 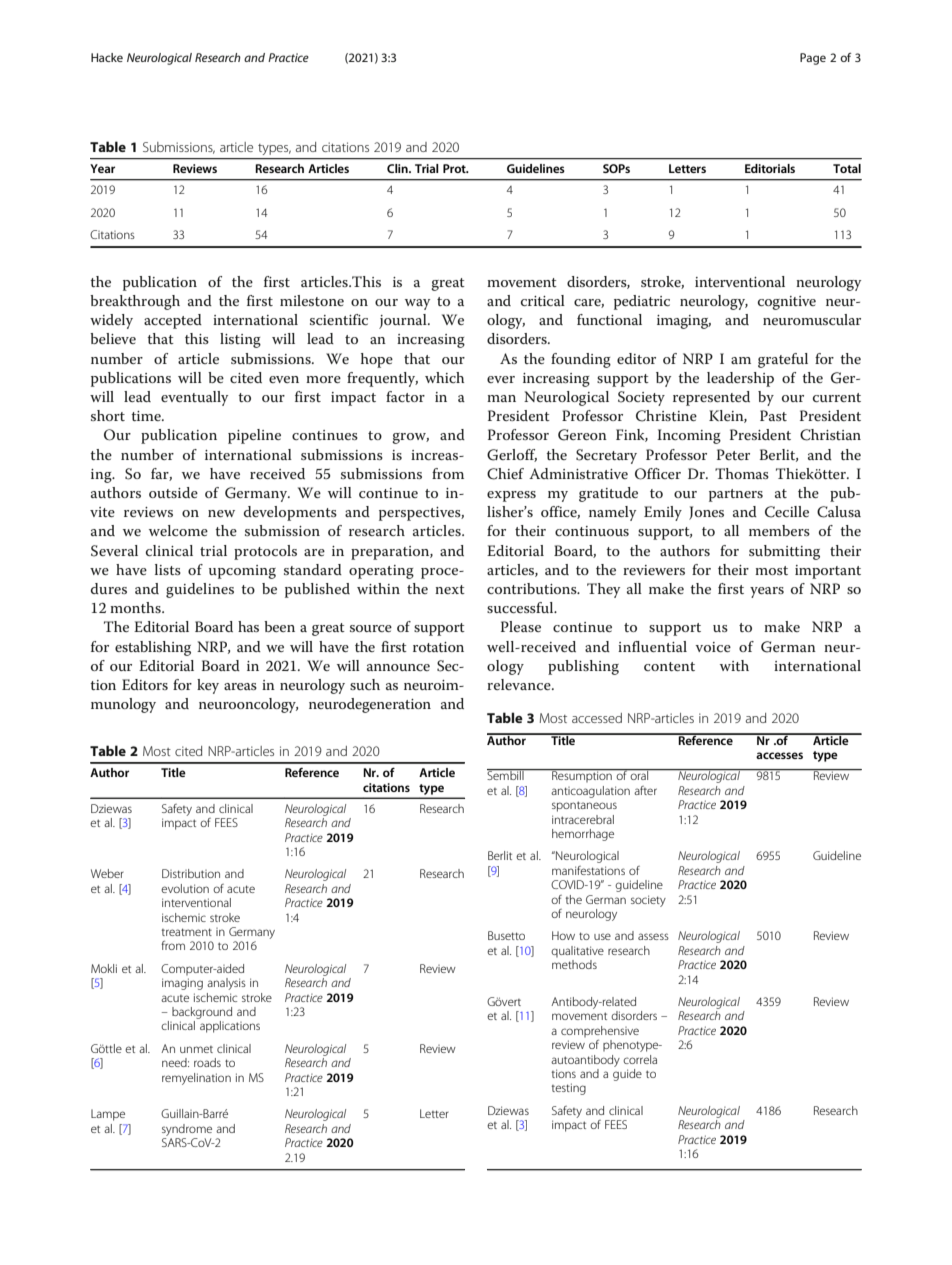 I want to click on Page, so click(x=813, y=59).
